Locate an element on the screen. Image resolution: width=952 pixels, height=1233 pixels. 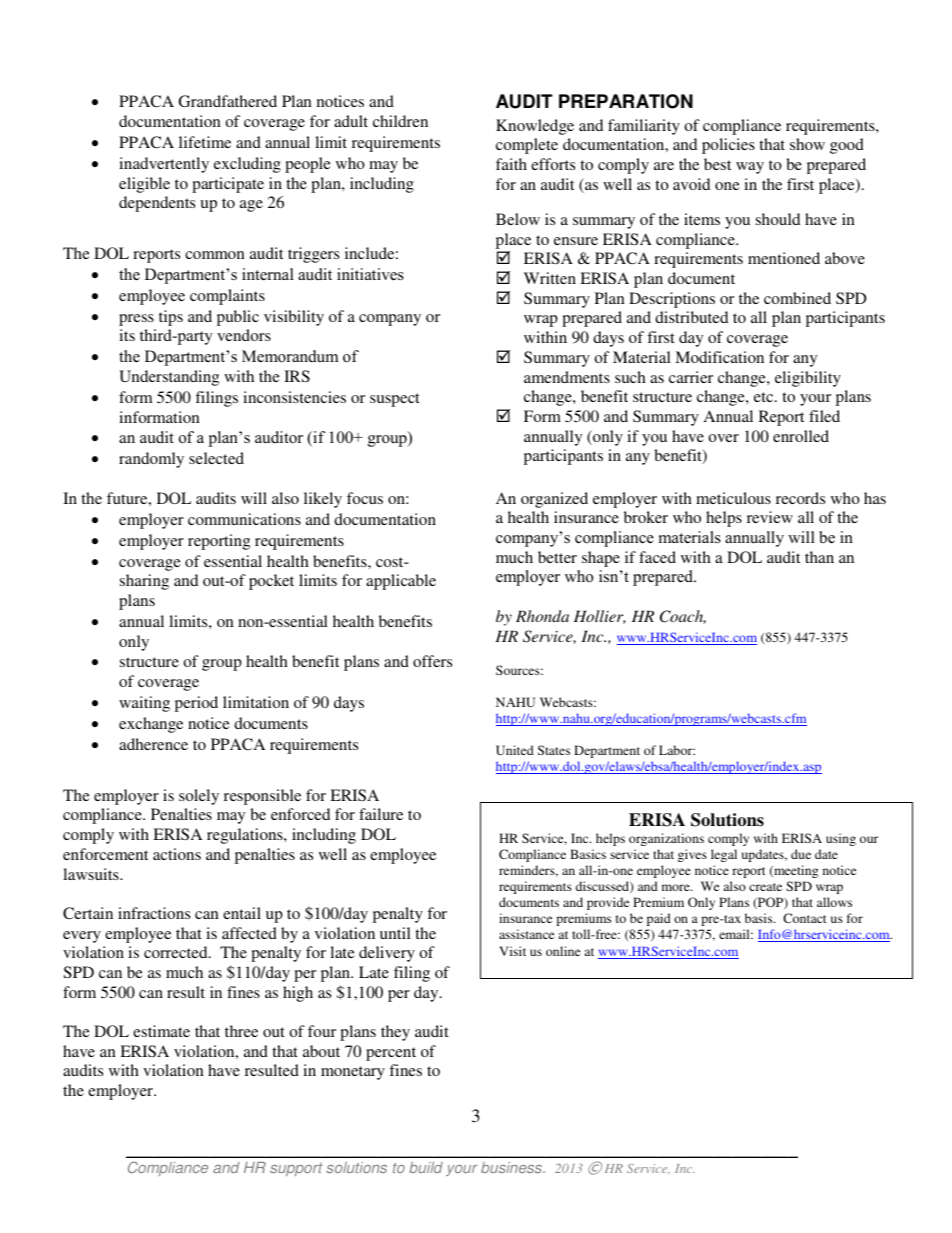
period is located at coordinates (196, 704).
